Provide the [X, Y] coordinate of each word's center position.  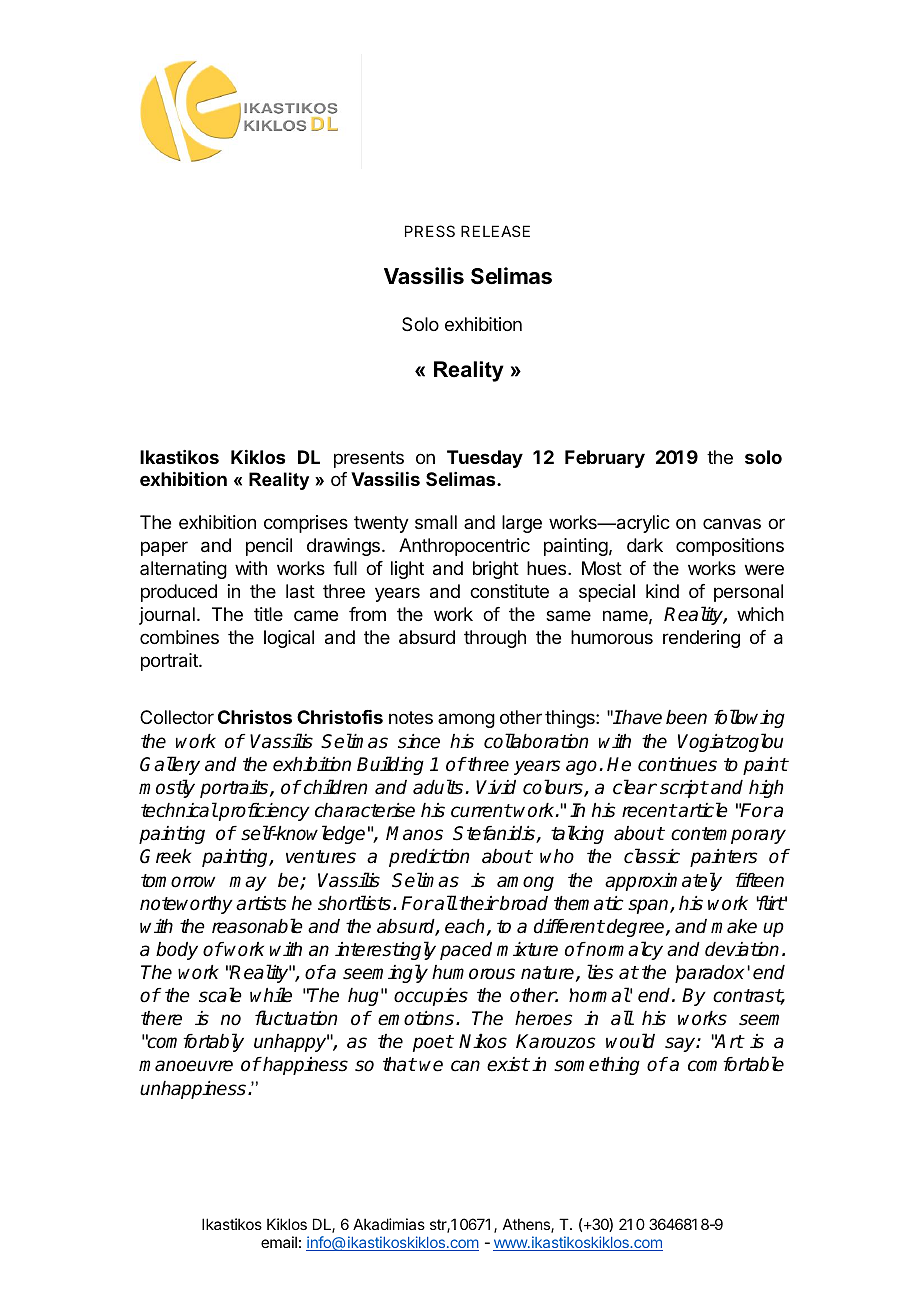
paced [466, 951]
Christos [255, 716]
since [419, 741]
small [436, 522]
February [605, 459]
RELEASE [495, 231]
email [279, 1242]
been [686, 717]
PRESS [430, 231]
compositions [730, 547]
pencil [269, 547]
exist [508, 1064]
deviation [742, 949]
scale [220, 995]
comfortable [736, 1064]
